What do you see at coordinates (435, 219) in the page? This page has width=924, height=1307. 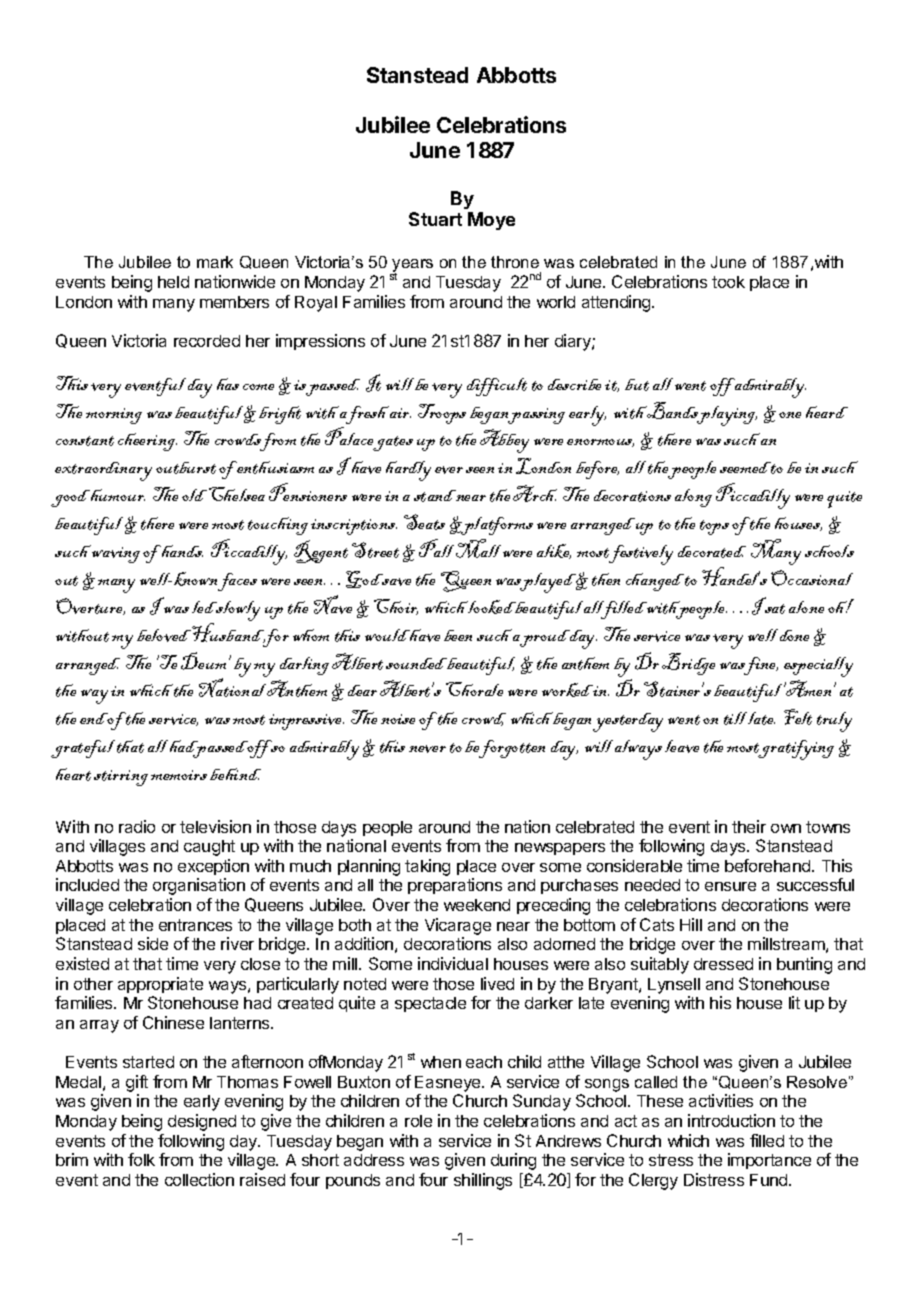 I see `Stuart` at bounding box center [435, 219].
